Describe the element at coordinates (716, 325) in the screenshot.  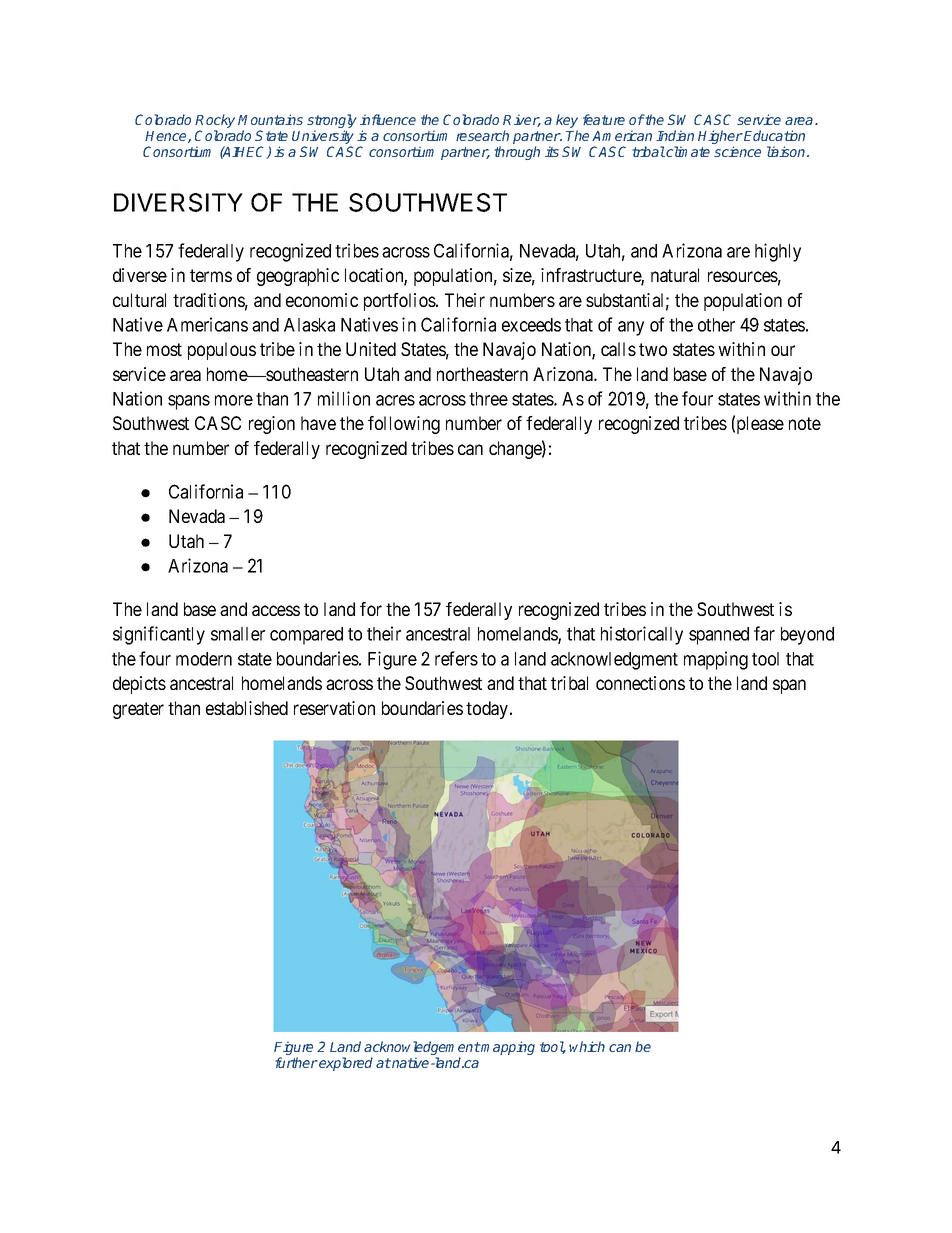
I see `other` at that location.
